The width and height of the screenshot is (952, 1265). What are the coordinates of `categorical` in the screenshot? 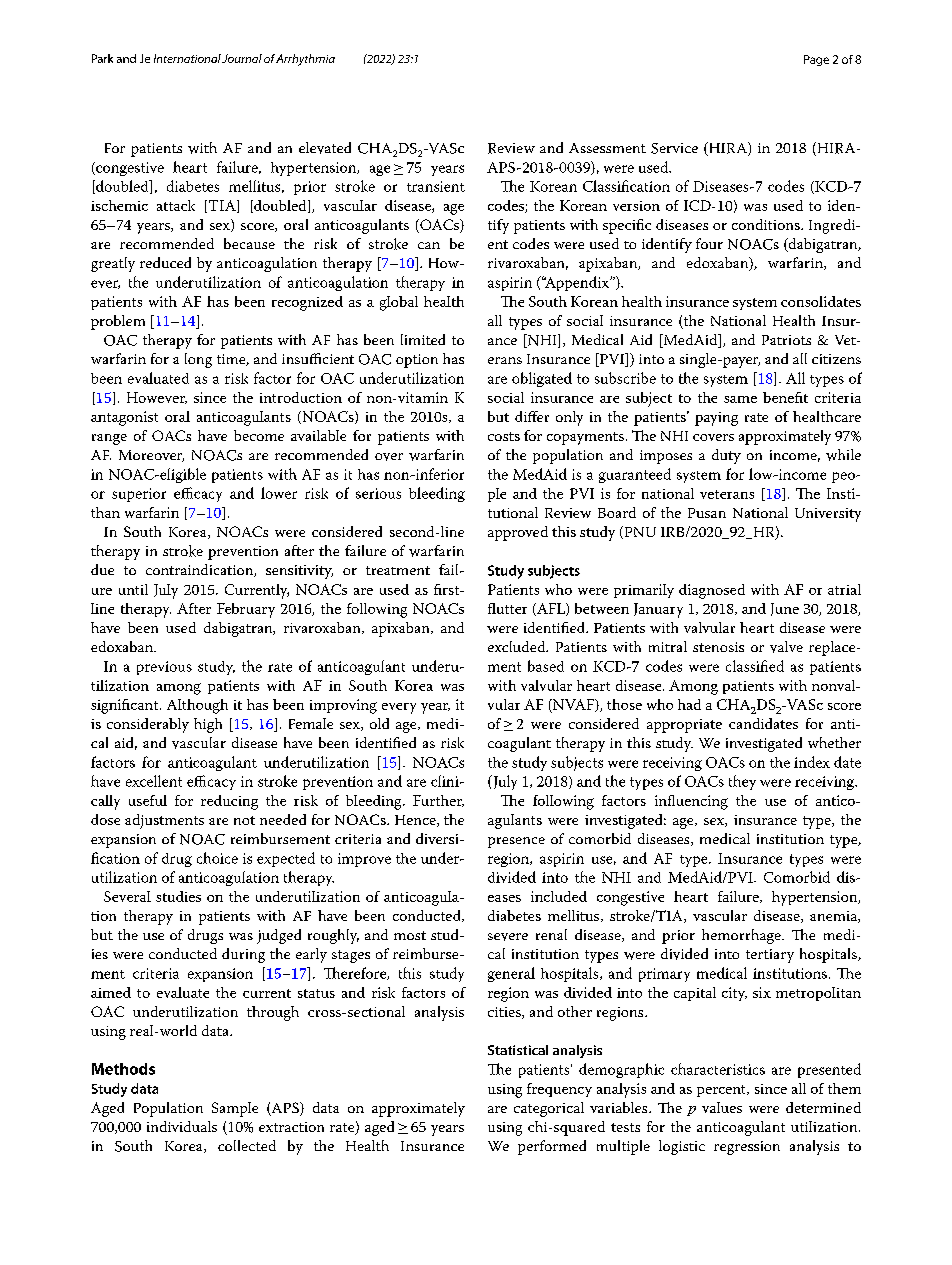 It's located at (549, 1109).
